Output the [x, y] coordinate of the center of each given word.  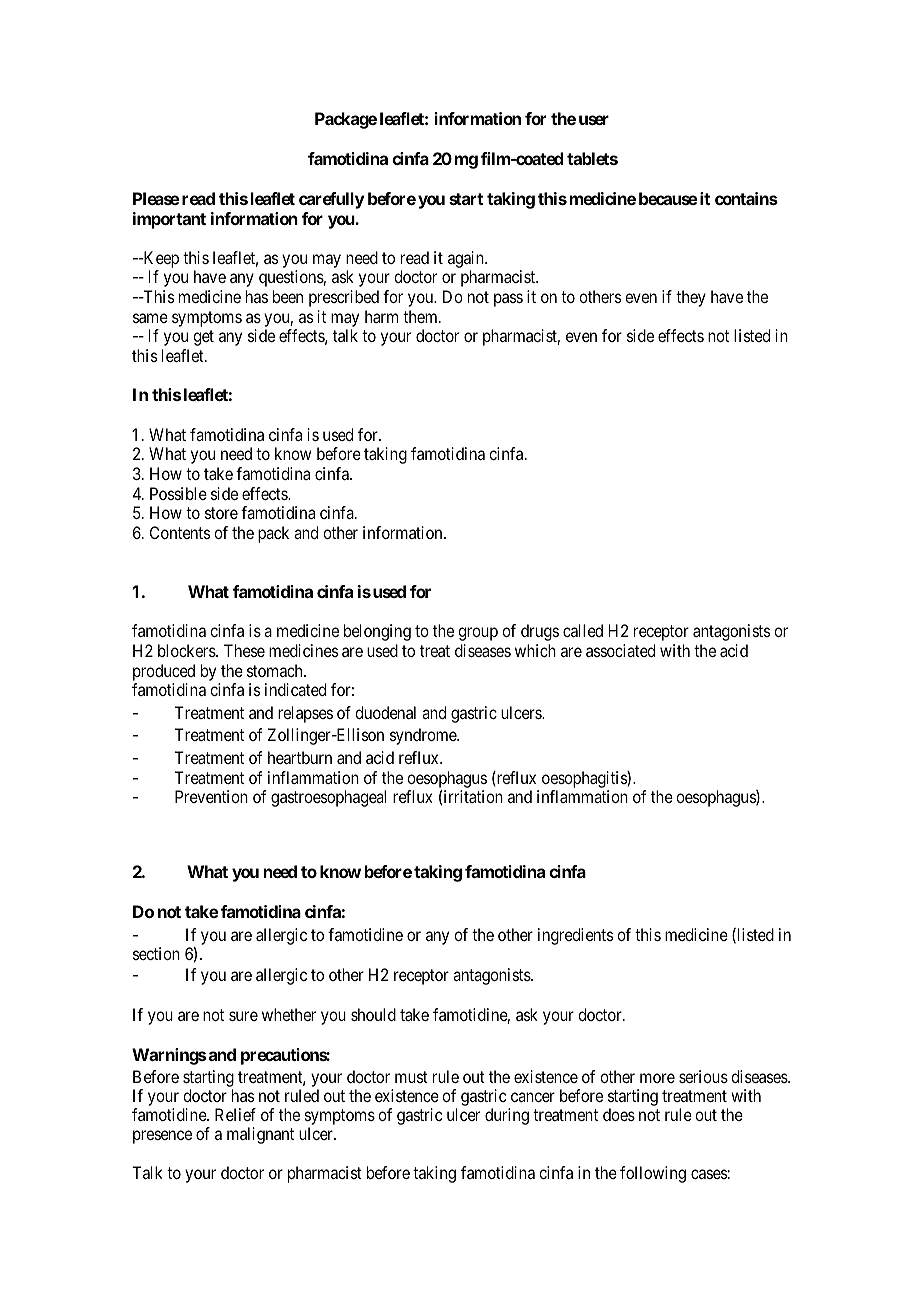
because [668, 198]
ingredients [575, 936]
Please [156, 198]
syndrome [424, 736]
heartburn [300, 757]
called [583, 630]
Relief [235, 1114]
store [221, 513]
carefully [331, 200]
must [411, 1077]
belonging [377, 632]
